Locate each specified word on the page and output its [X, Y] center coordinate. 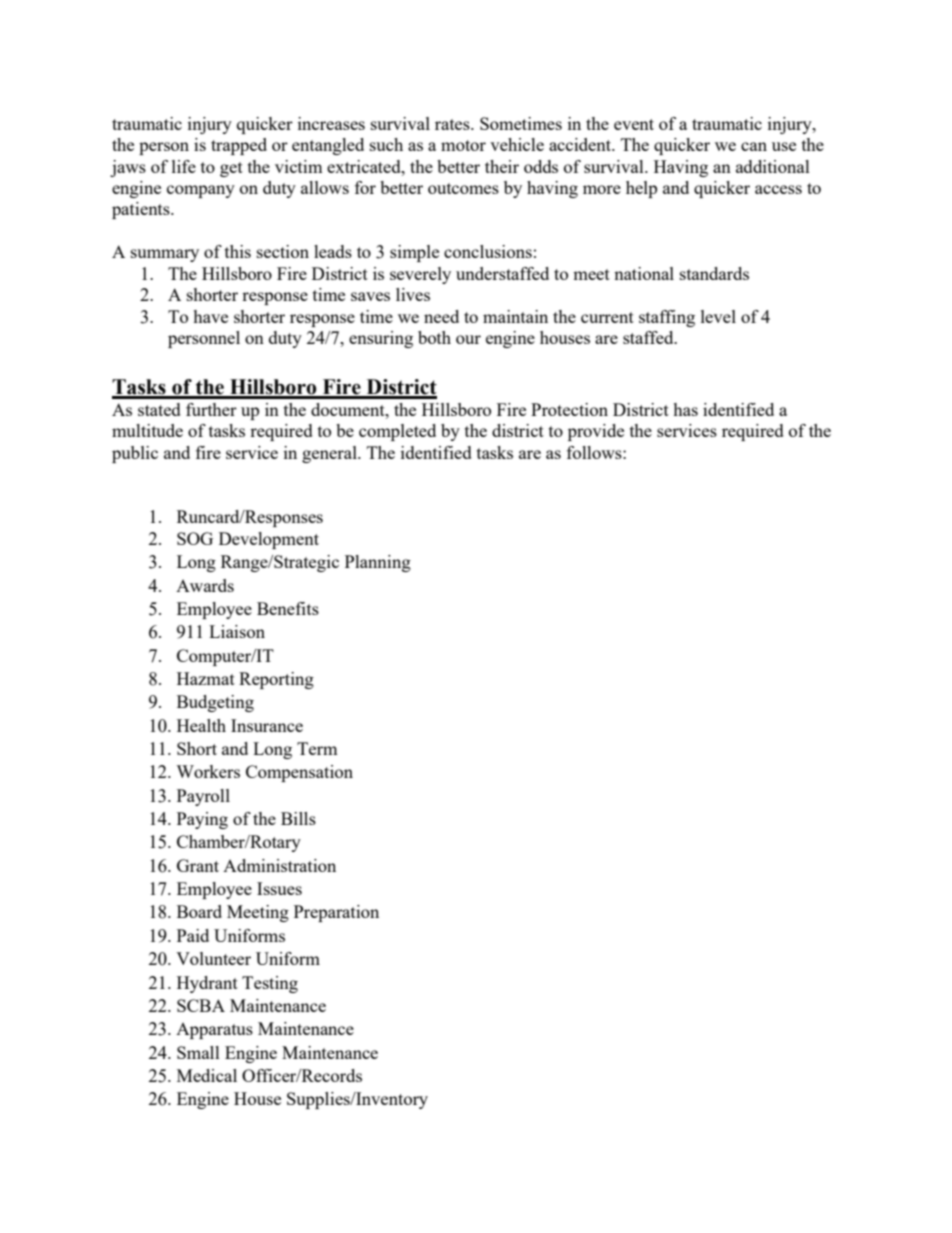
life [184, 166]
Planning [378, 563]
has [685, 409]
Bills [298, 818]
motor [463, 145]
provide [596, 432]
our [468, 339]
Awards [205, 585]
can [754, 146]
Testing [270, 984]
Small [198, 1052]
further [211, 409]
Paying [202, 820]
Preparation [336, 913]
